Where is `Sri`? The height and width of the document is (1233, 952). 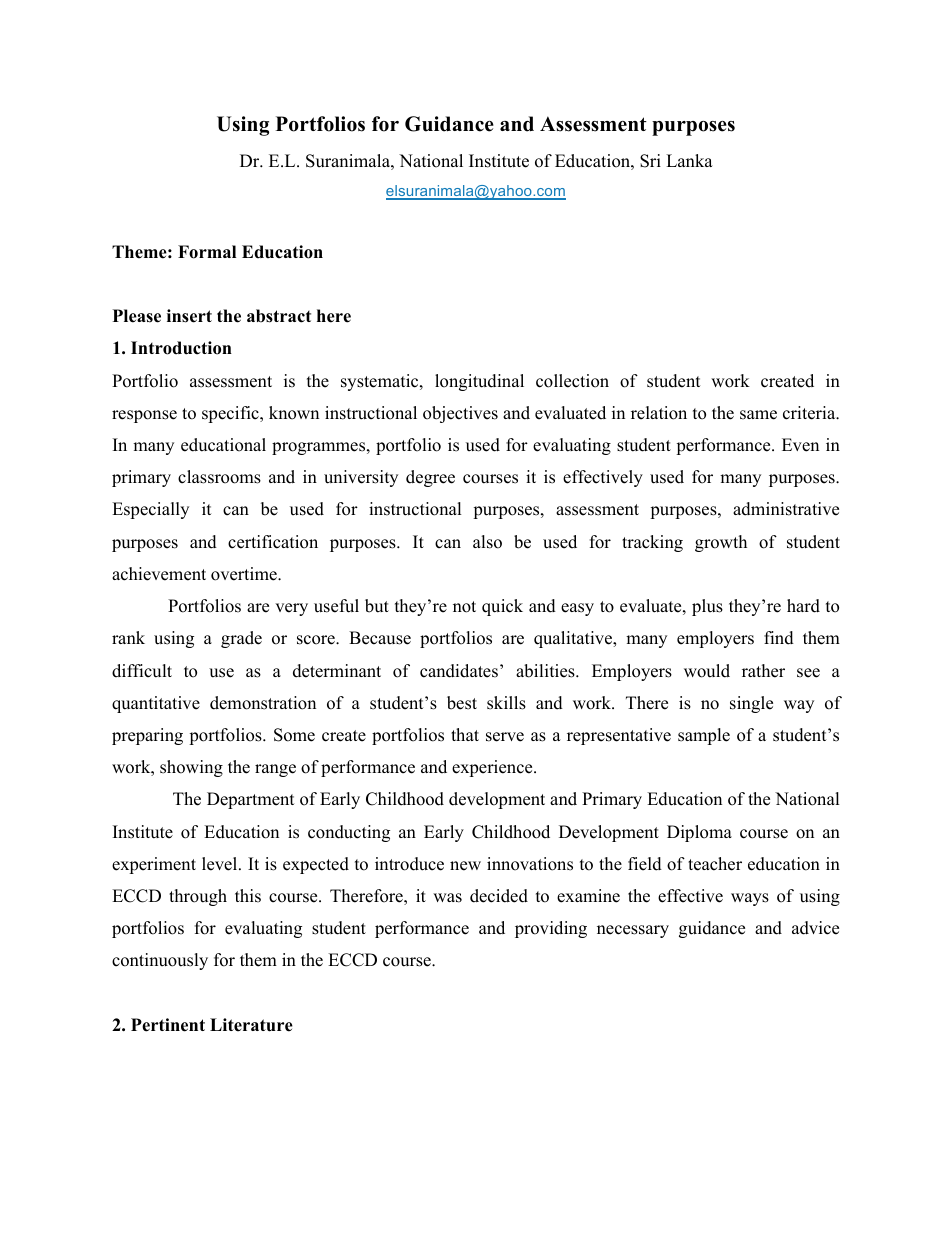
Sri is located at coordinates (650, 161).
